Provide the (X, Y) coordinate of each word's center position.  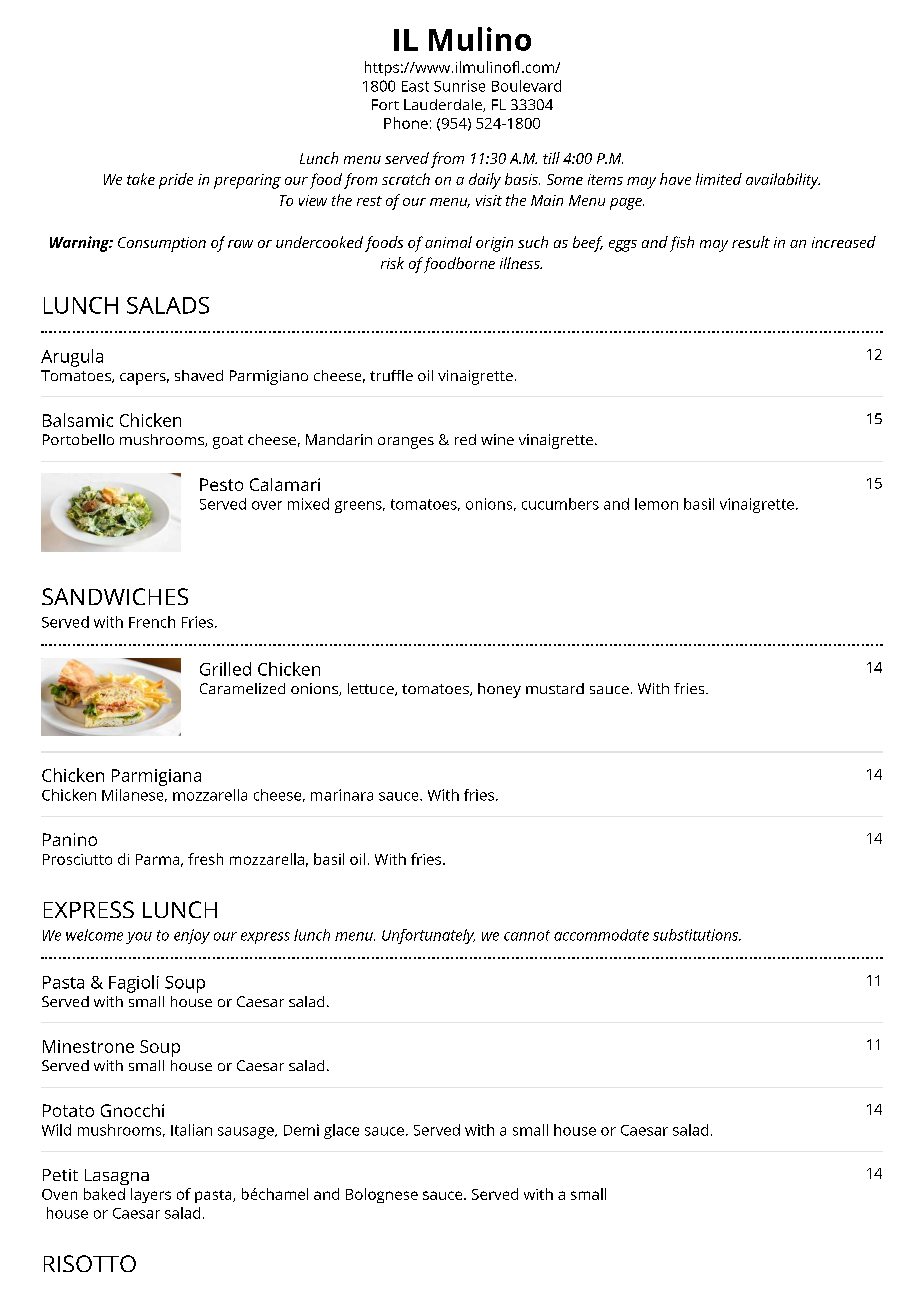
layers (151, 1195)
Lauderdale (444, 105)
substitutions (696, 935)
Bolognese (382, 1195)
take (141, 179)
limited (719, 179)
